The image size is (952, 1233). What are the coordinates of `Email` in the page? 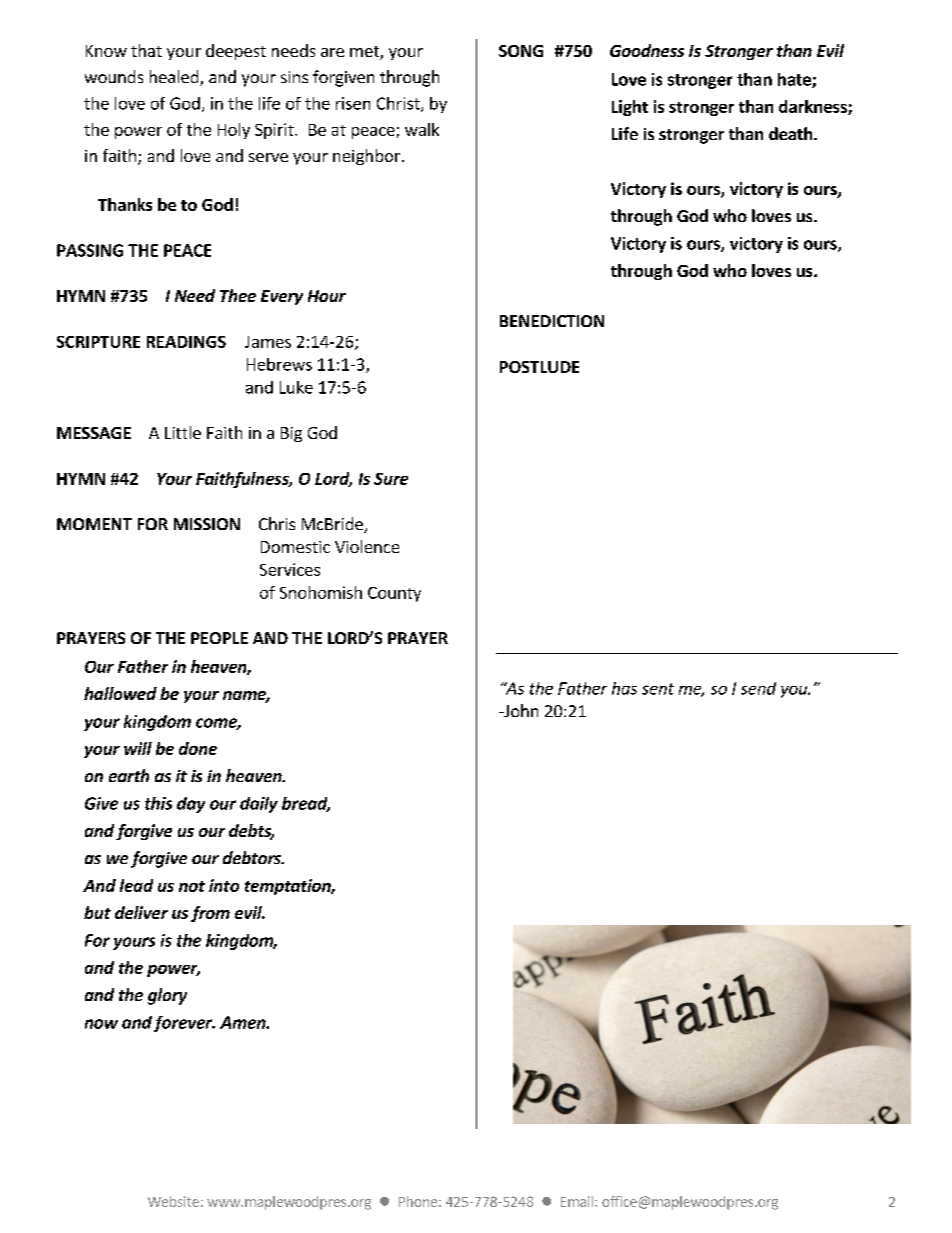 It's located at (577, 1201).
